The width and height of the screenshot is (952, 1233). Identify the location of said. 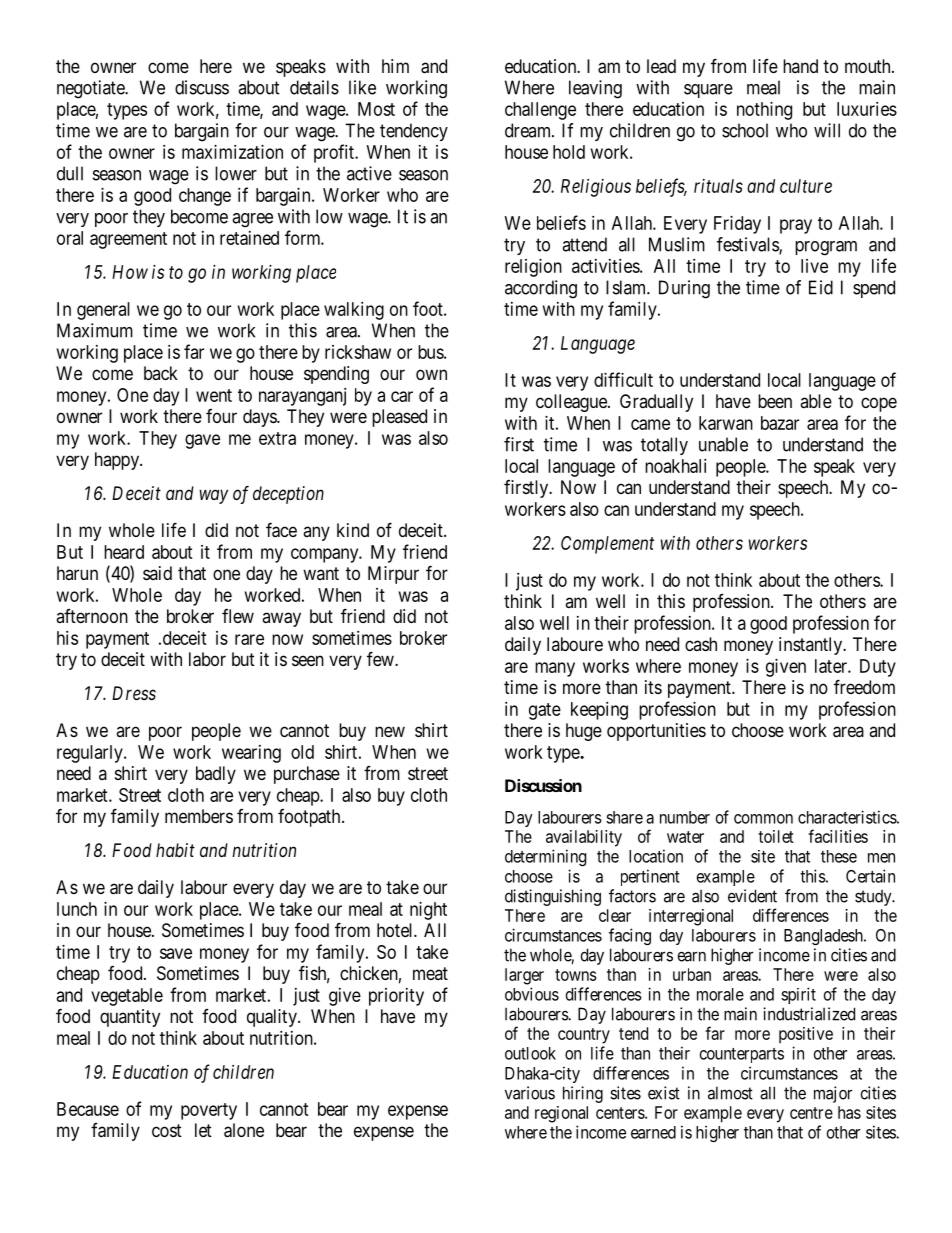
(157, 573).
